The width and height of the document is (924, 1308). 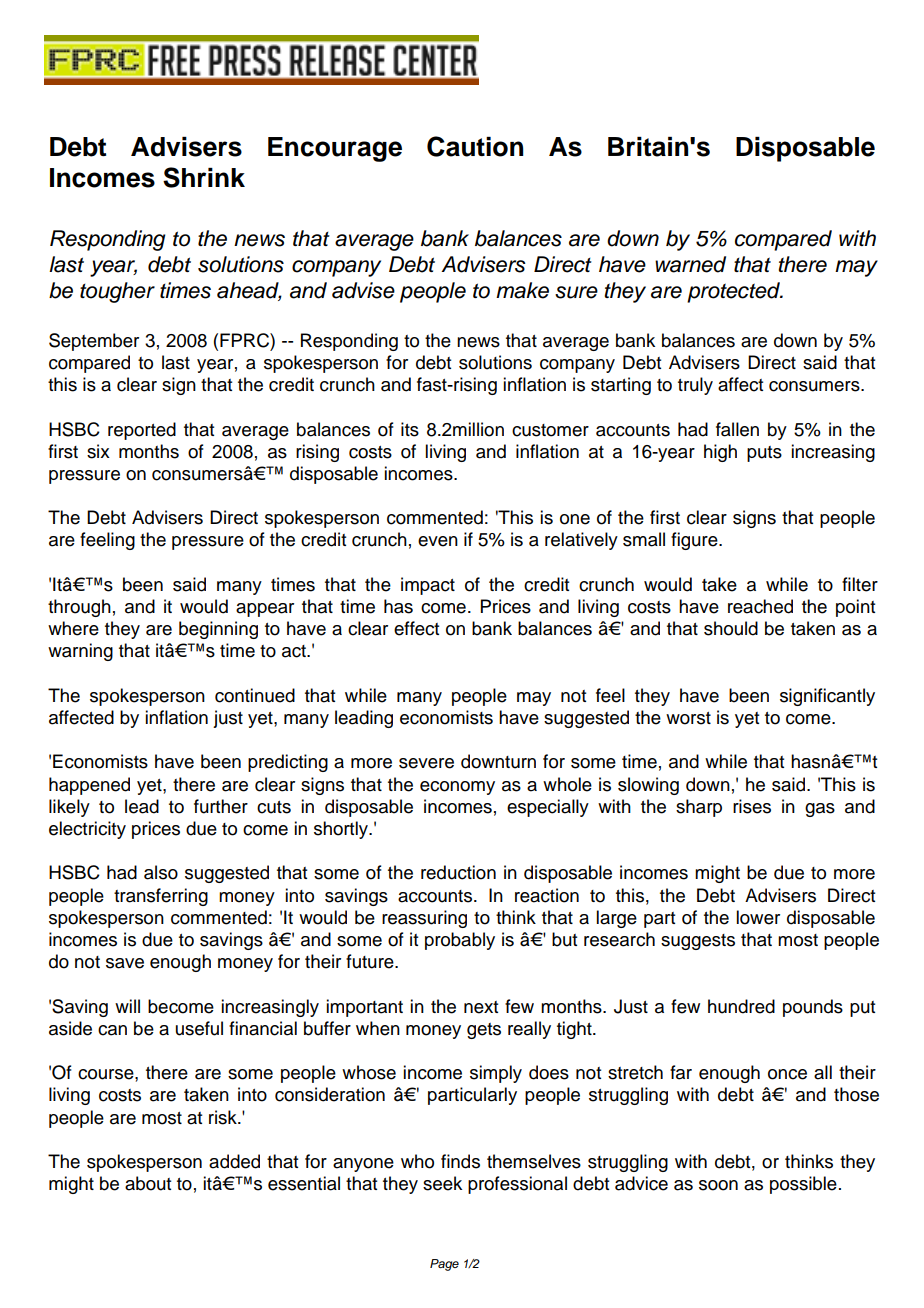 What do you see at coordinates (148, 1183) in the document?
I see `about` at bounding box center [148, 1183].
